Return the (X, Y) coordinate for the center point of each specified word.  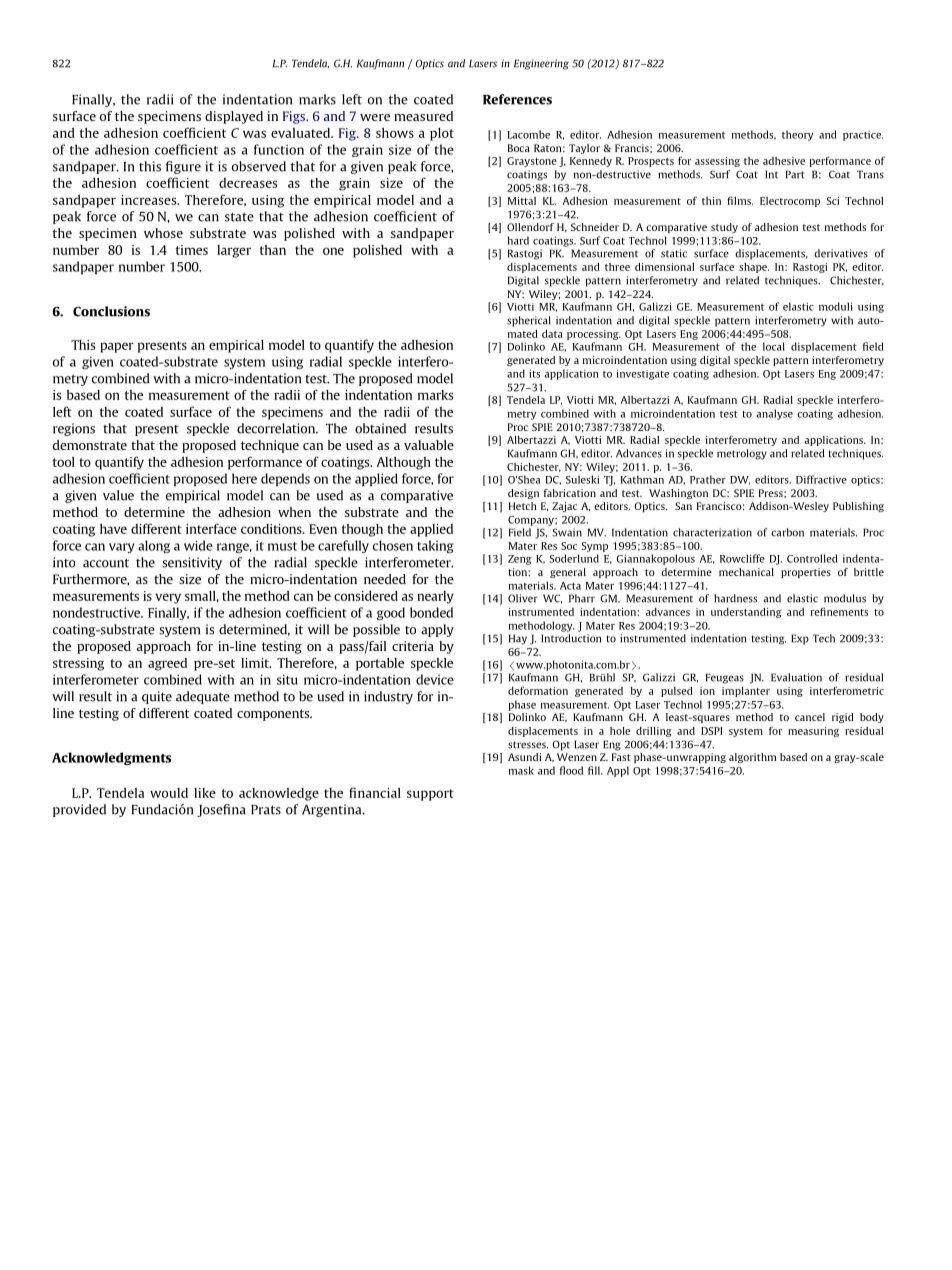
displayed (234, 117)
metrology (742, 454)
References (517, 99)
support (430, 795)
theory (798, 135)
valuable (429, 445)
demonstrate (90, 445)
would (169, 793)
